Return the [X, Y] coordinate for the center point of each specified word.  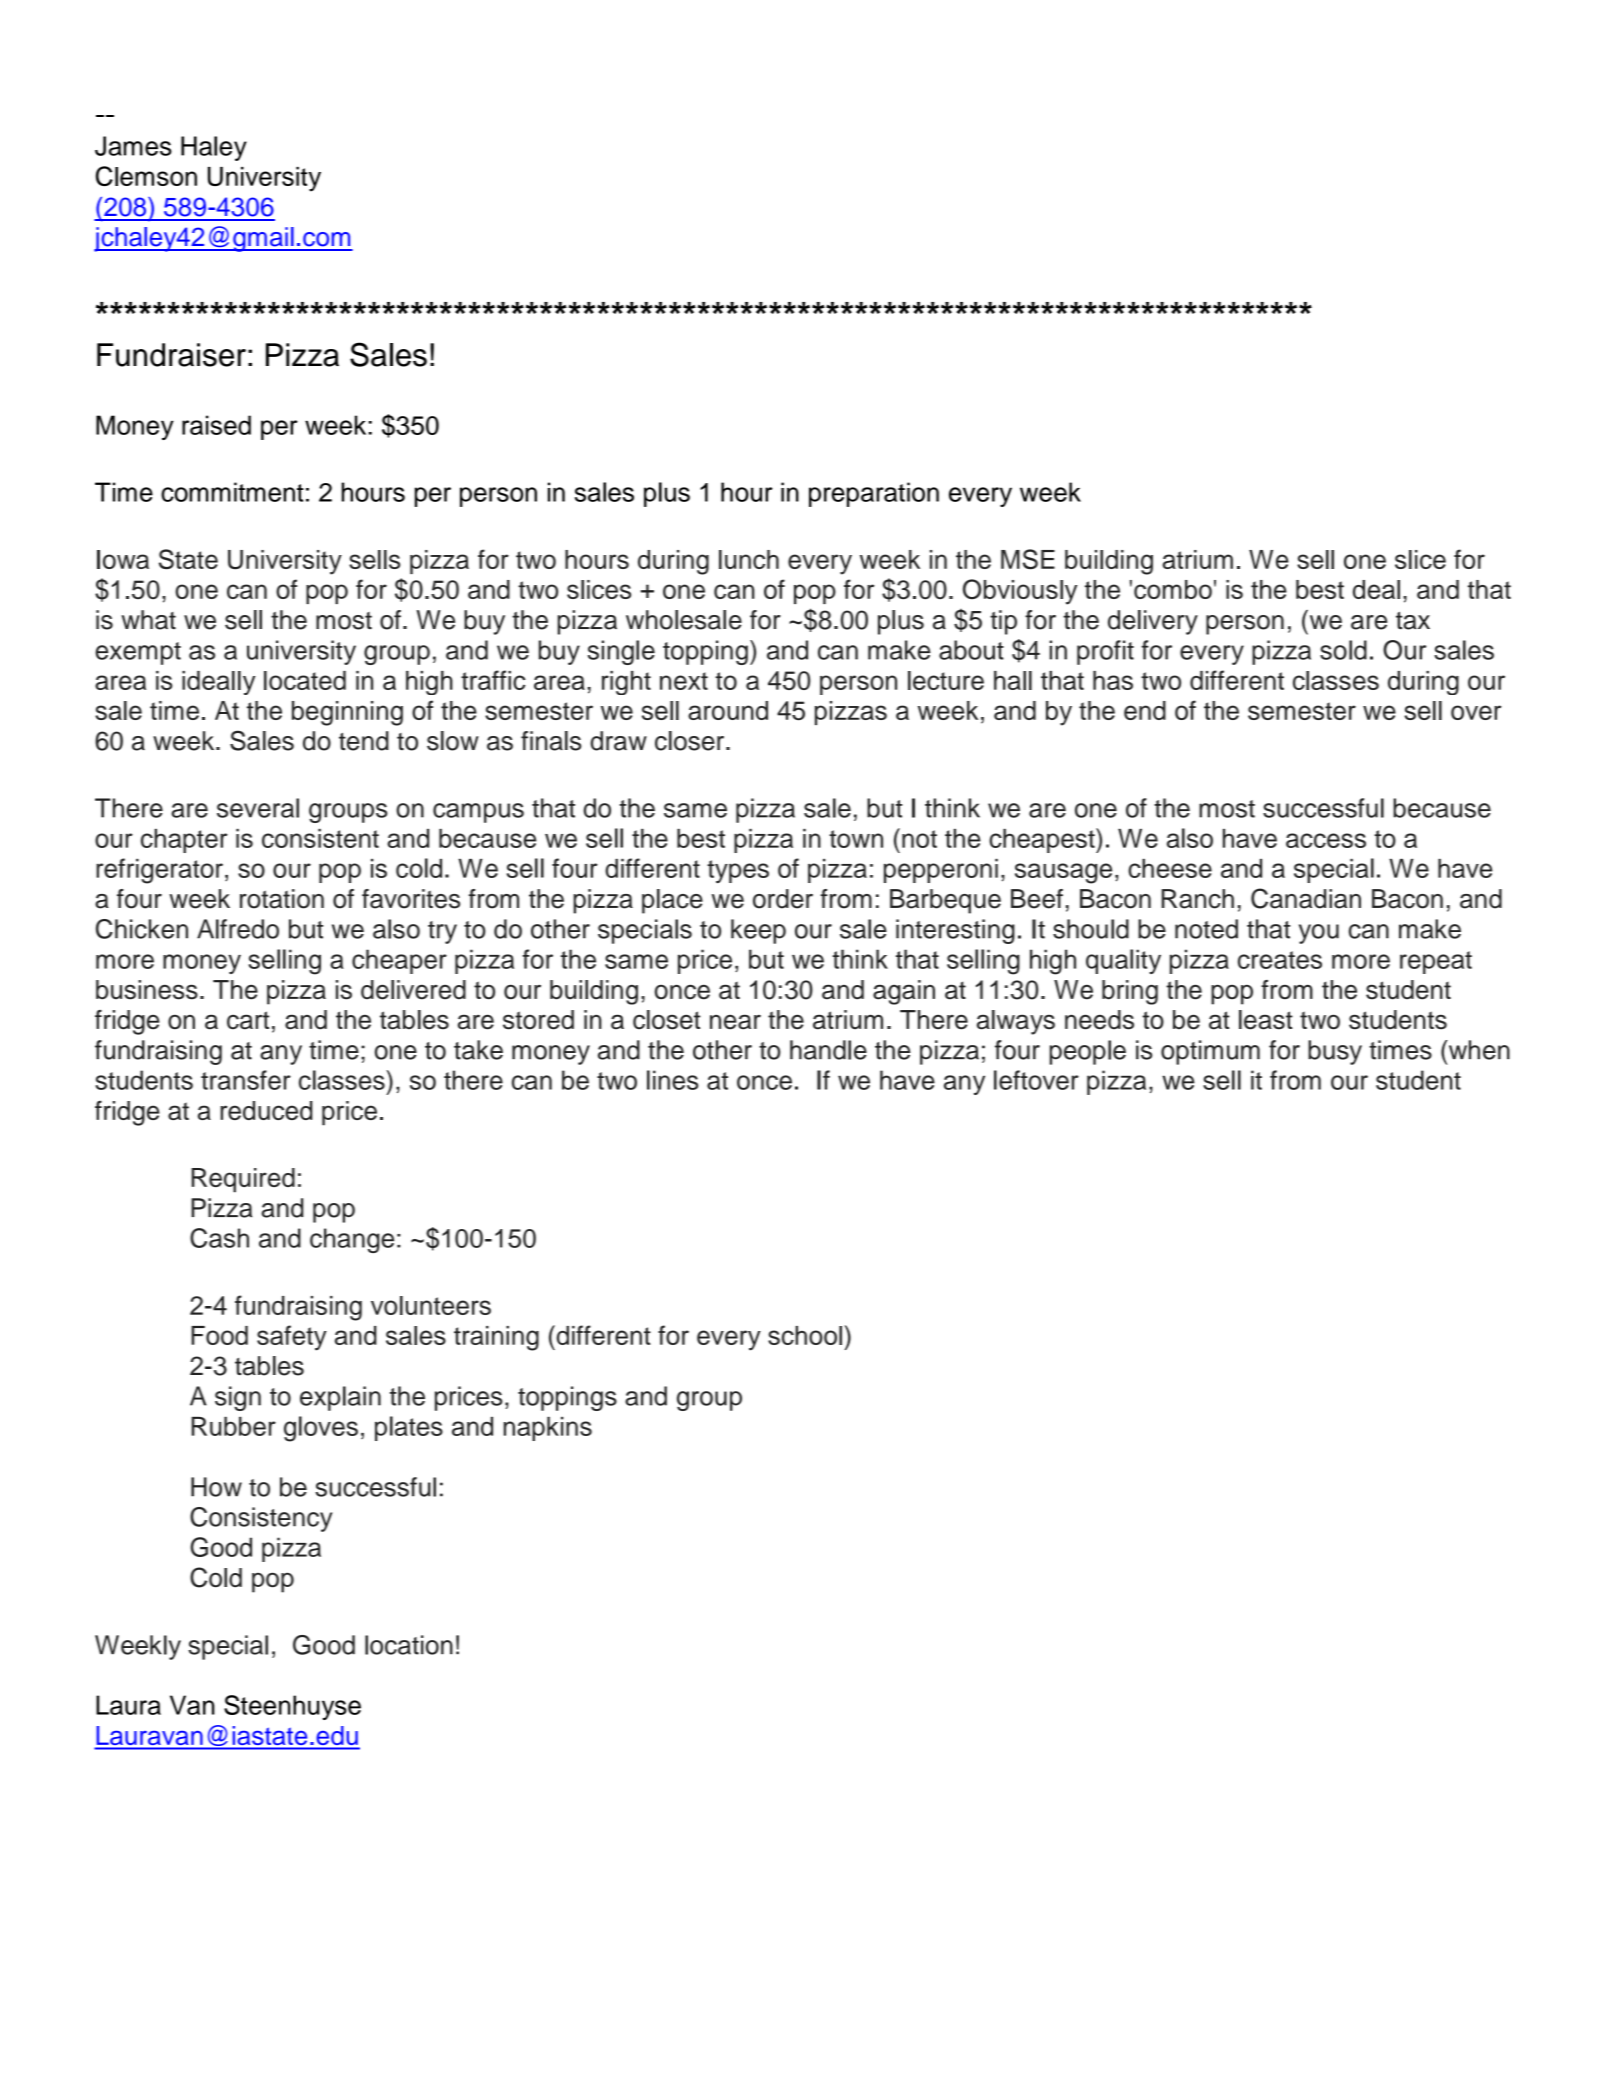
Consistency [261, 1519]
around [728, 710]
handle [828, 1050]
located [305, 680]
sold [1343, 650]
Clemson [146, 176]
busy [1335, 1052]
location [409, 1645]
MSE [1028, 559]
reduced [266, 1110]
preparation [874, 494]
